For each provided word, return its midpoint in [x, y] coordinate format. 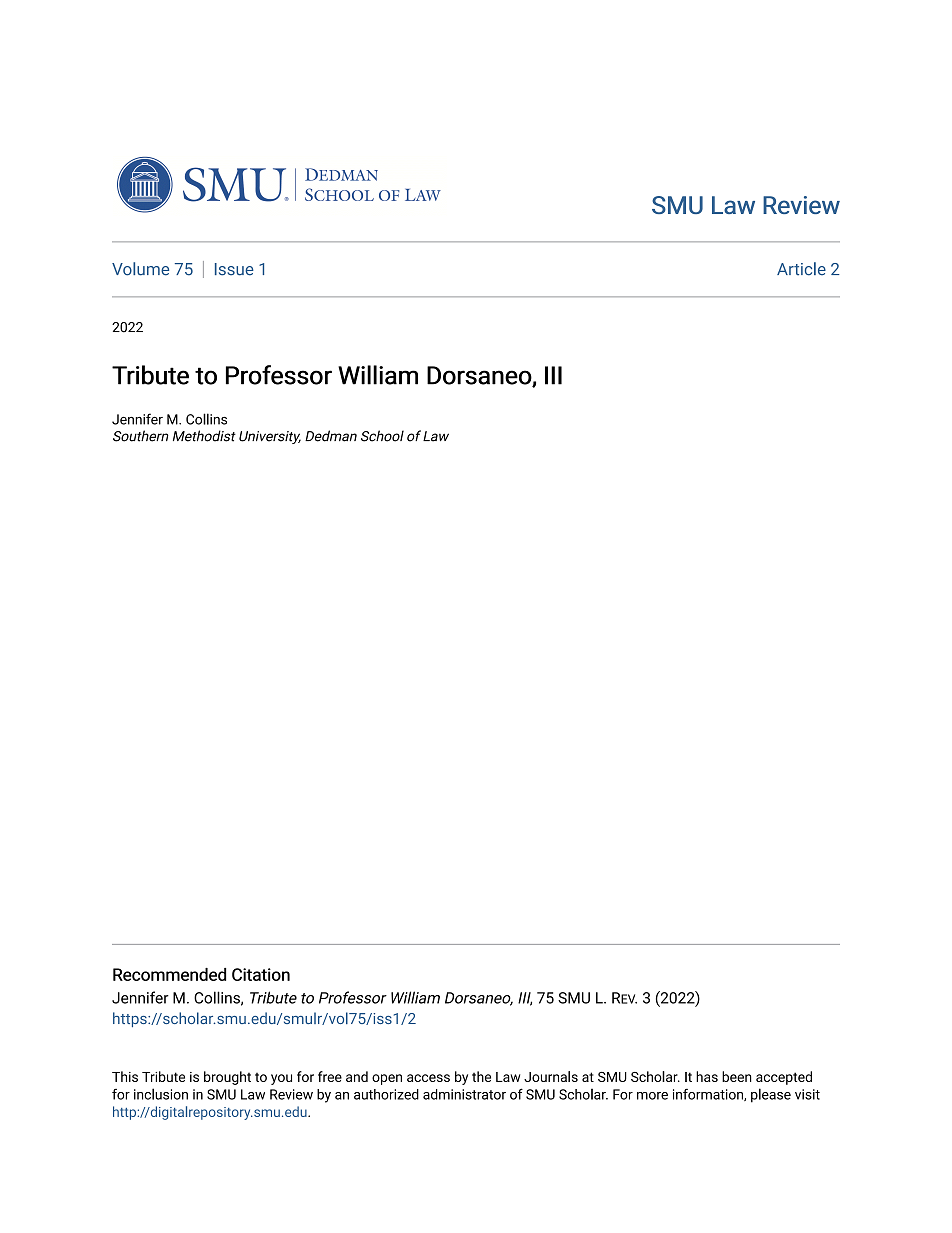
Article [801, 269]
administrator [464, 1094]
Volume [140, 269]
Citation [261, 974]
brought [227, 1078]
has [707, 1076]
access [428, 1078]
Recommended [169, 974]
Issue [234, 269]
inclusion [161, 1094]
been [737, 1076]
